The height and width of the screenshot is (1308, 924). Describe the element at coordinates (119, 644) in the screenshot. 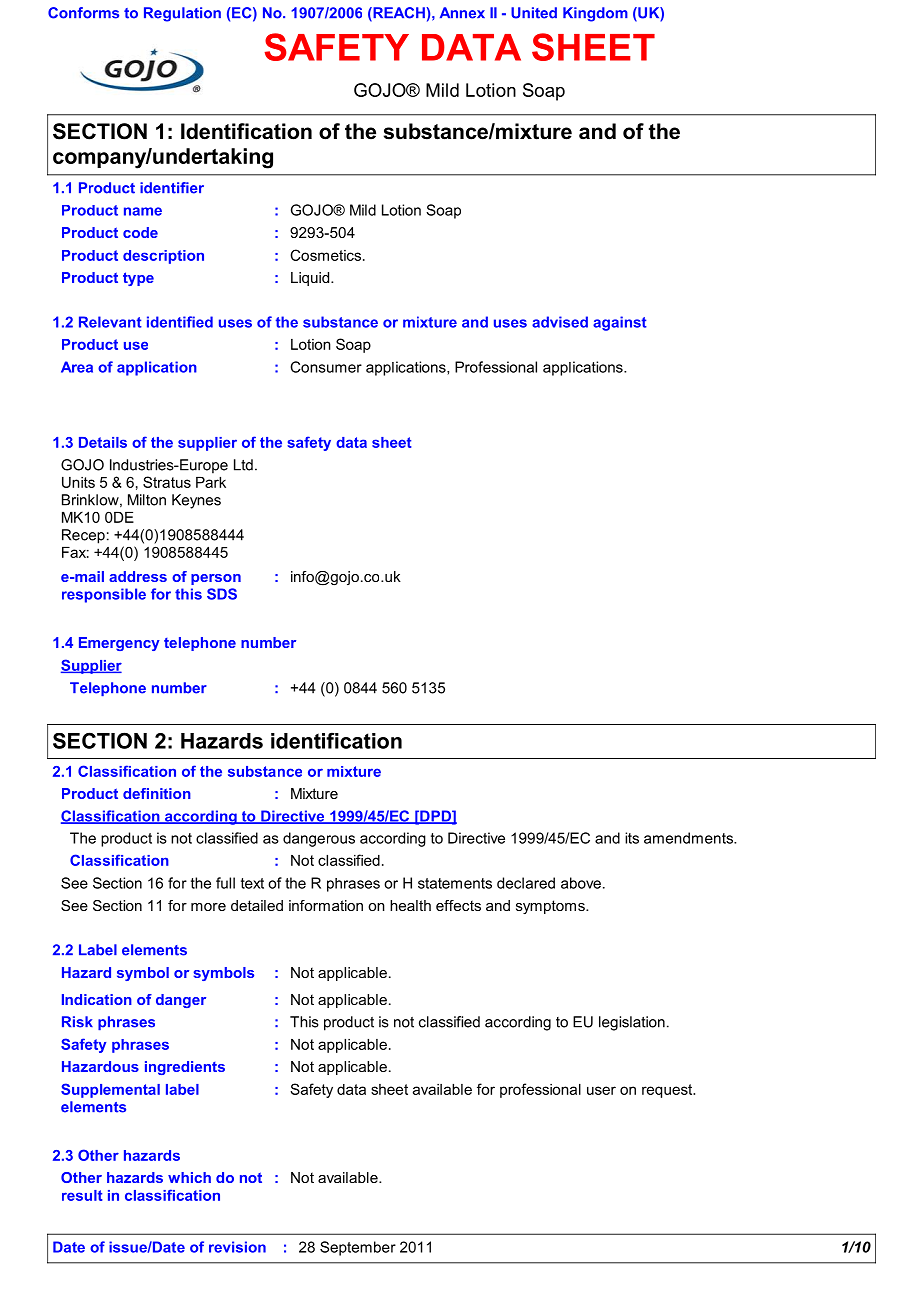

I see `Emergency` at that location.
